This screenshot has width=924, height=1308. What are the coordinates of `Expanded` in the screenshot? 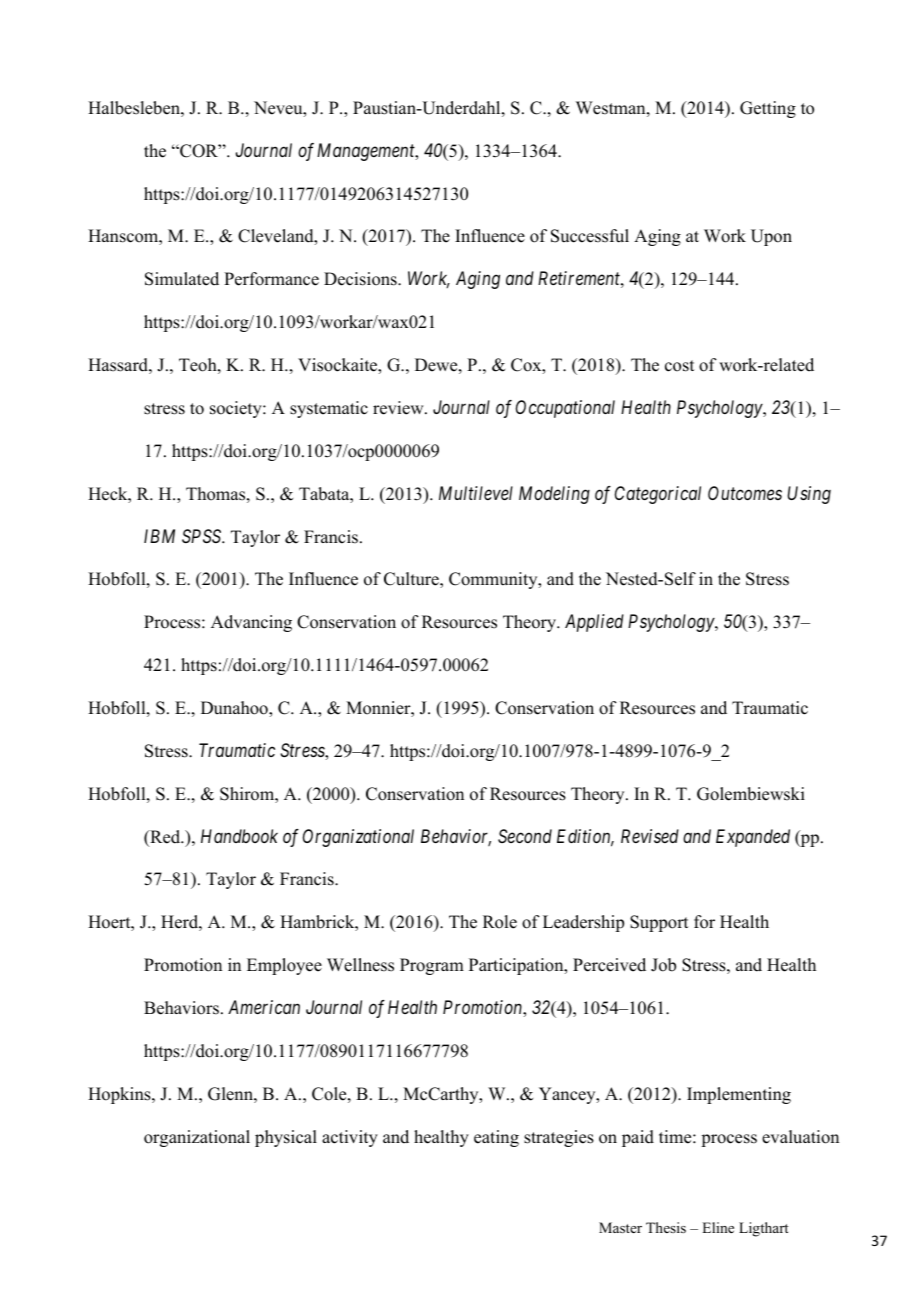 It's located at (753, 838).
